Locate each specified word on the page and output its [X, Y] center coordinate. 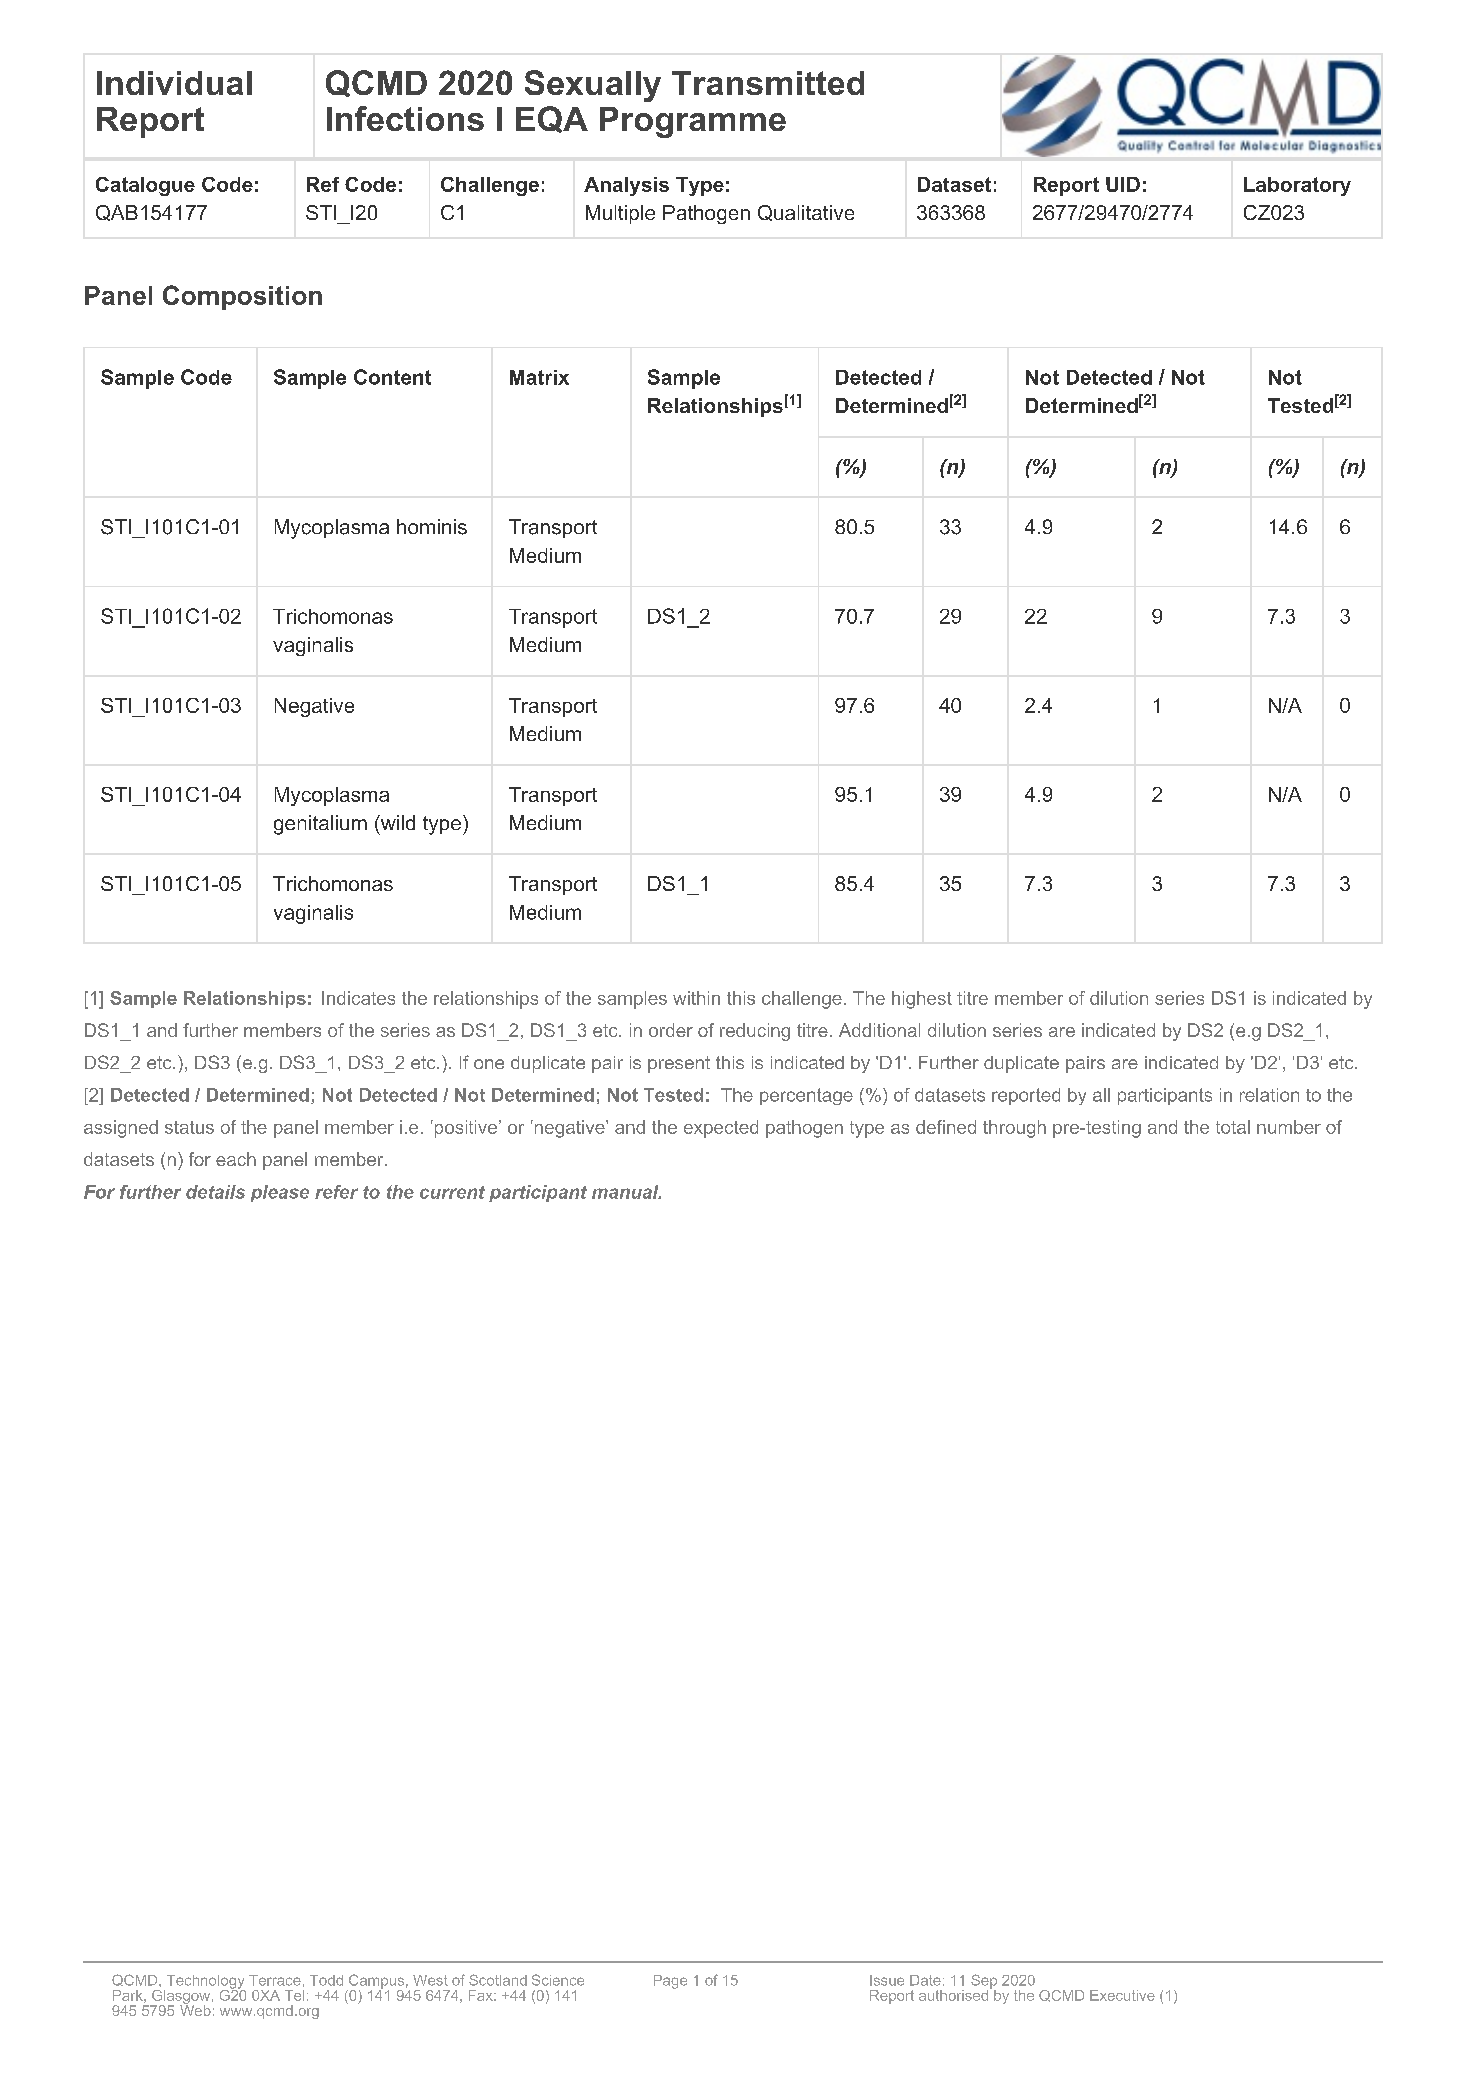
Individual [174, 83]
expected [721, 1129]
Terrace [275, 1980]
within [696, 998]
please [280, 1193]
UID [1123, 184]
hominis [432, 527]
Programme [693, 122]
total [1233, 1127]
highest [922, 1000]
